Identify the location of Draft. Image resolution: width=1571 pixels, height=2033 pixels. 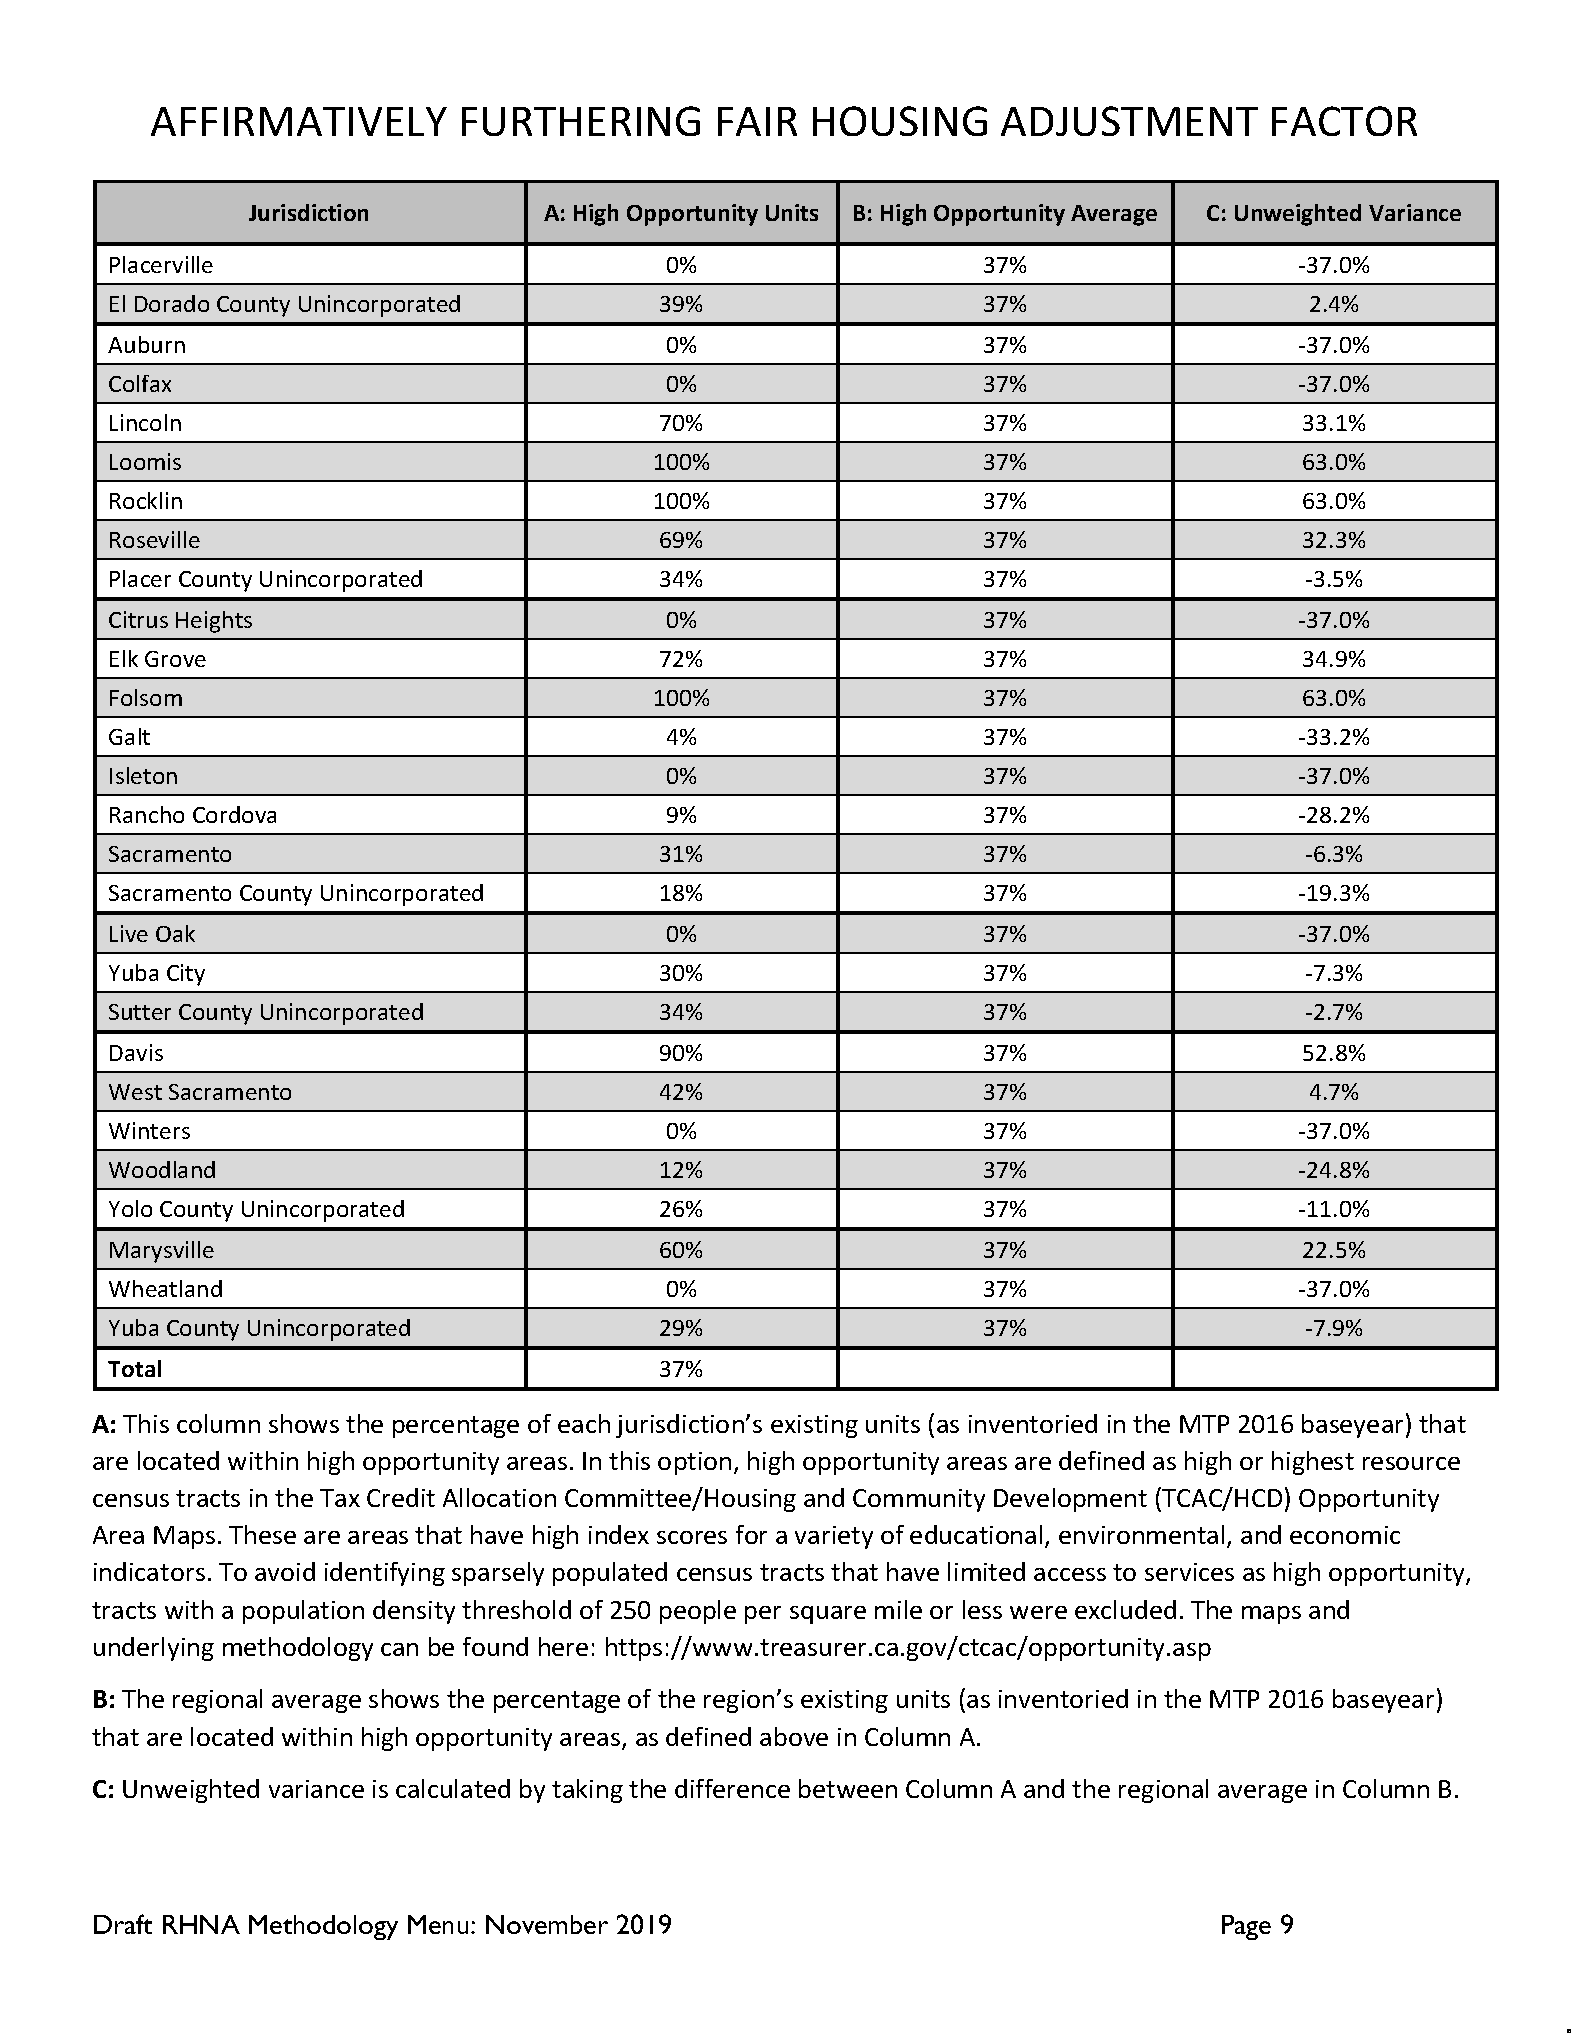
(123, 1924).
